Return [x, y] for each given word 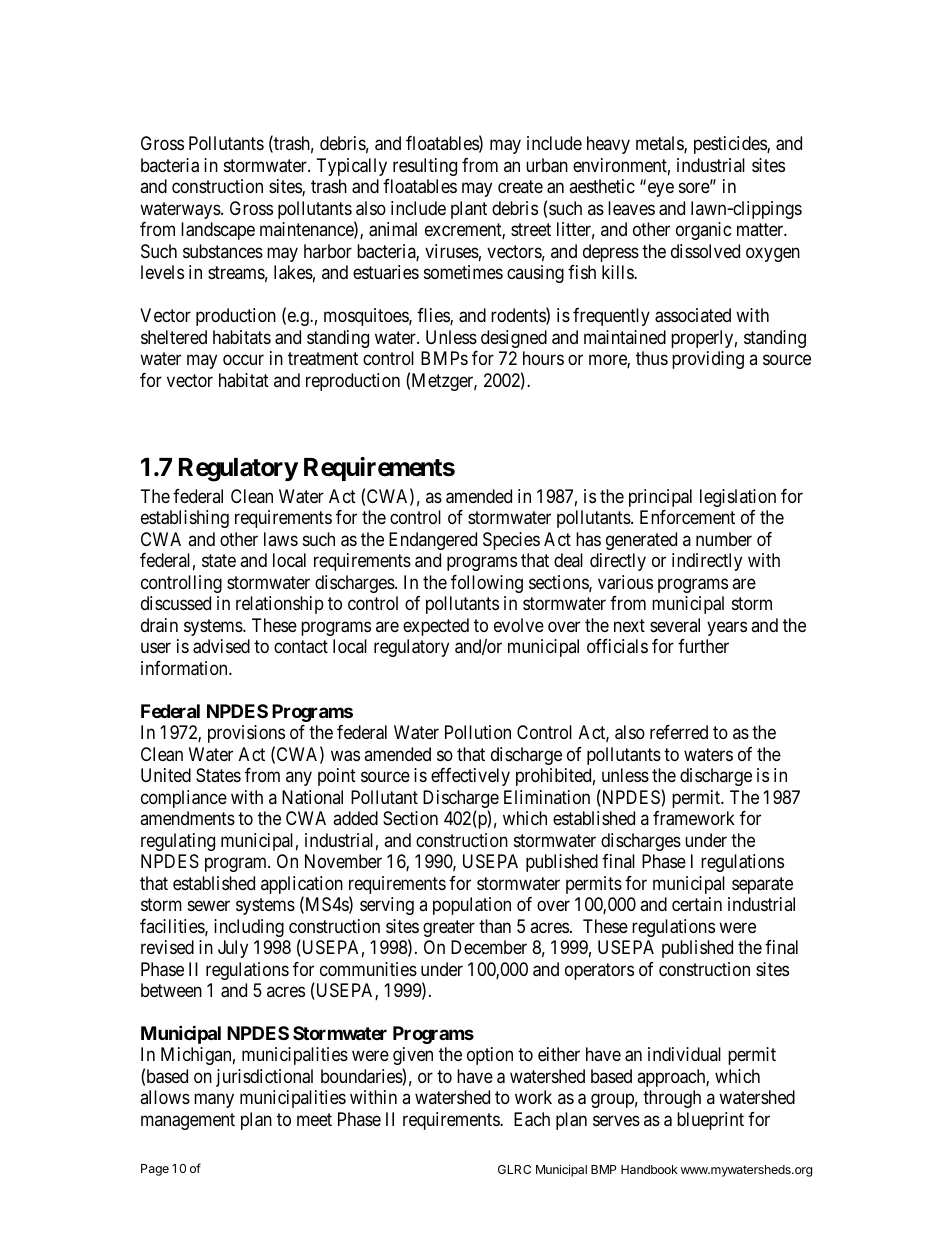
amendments [187, 818]
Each [532, 1119]
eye [661, 190]
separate [762, 885]
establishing [185, 519]
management [188, 1121]
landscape [218, 231]
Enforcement [687, 517]
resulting [425, 167]
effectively [470, 777]
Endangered [433, 541]
